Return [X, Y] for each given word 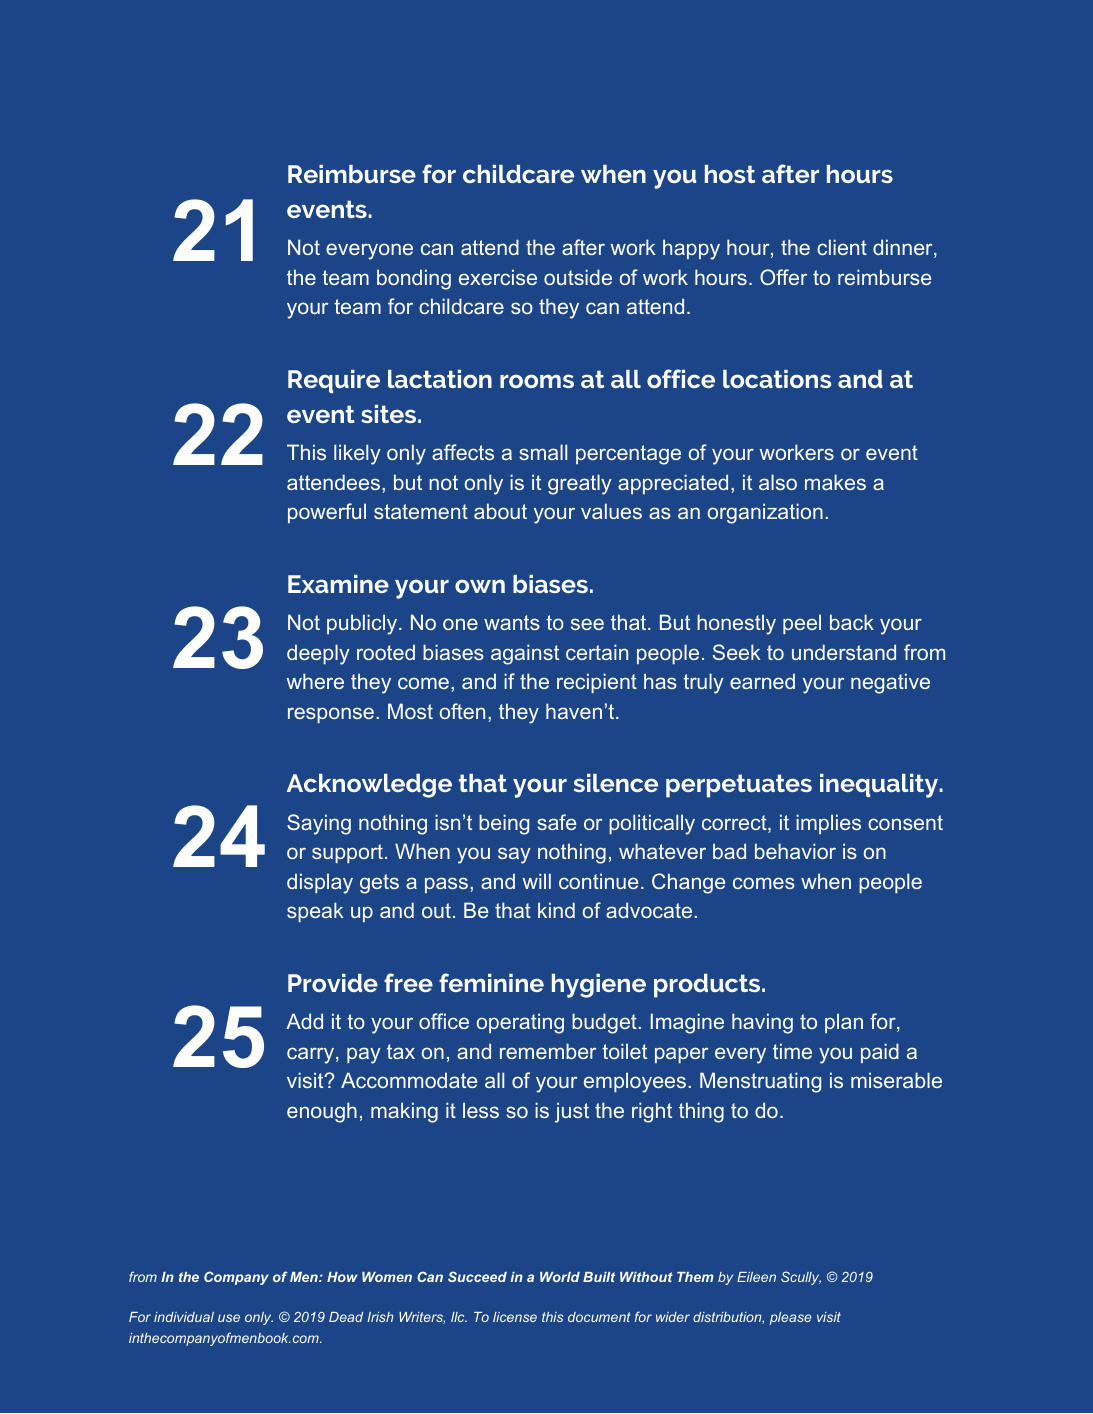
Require [334, 381]
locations [777, 379]
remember [548, 1051]
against [525, 654]
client [842, 247]
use [229, 1318]
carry [312, 1055]
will [537, 881]
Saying [319, 824]
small [543, 452]
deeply [318, 654]
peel [802, 624]
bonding [414, 279]
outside [578, 277]
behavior [795, 851]
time [792, 1051]
